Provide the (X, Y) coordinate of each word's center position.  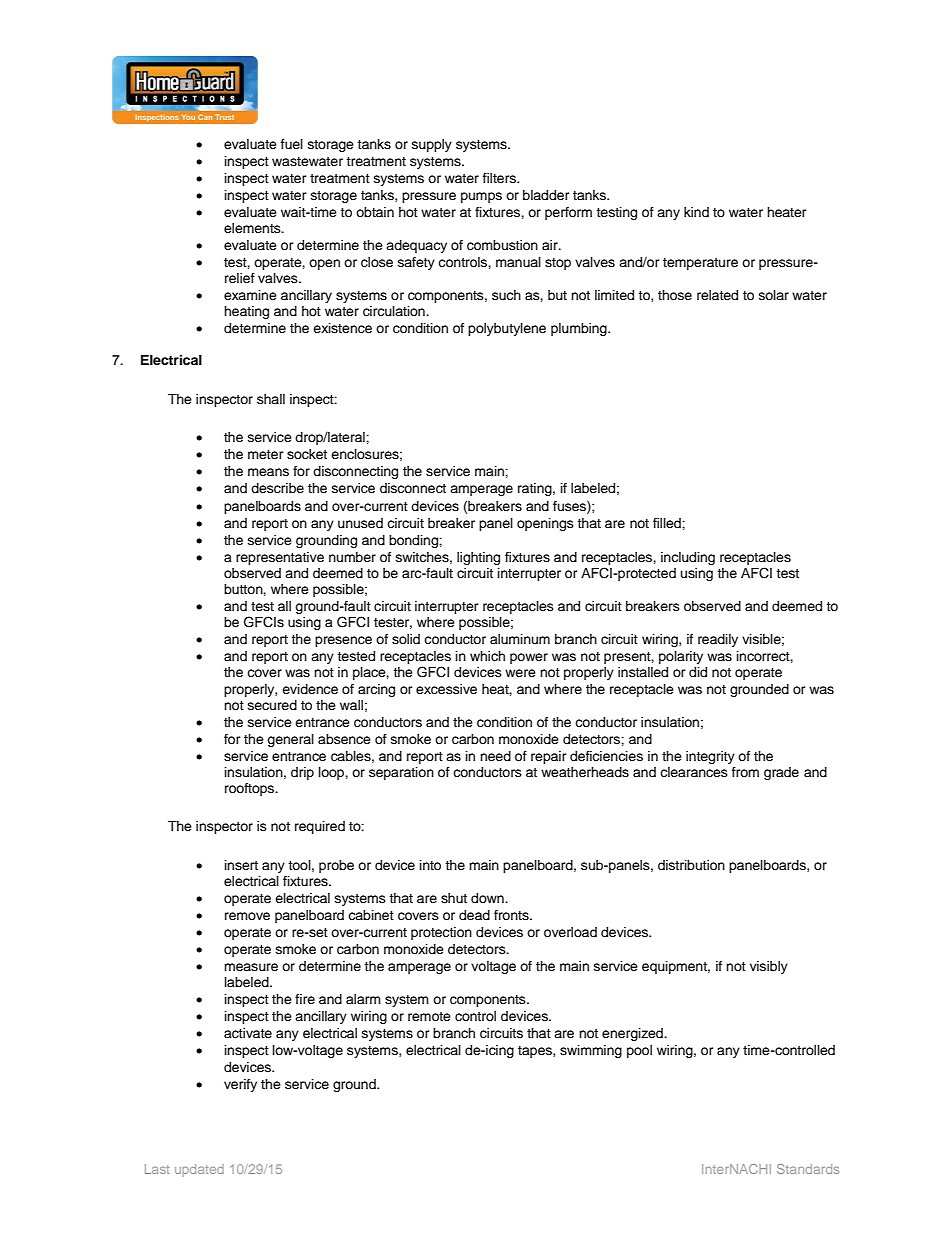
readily (718, 640)
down (488, 898)
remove (247, 916)
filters (500, 178)
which (487, 656)
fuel (292, 144)
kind (696, 212)
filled (668, 523)
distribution (691, 865)
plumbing (580, 329)
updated (199, 1170)
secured (272, 705)
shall (271, 399)
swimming (591, 1051)
